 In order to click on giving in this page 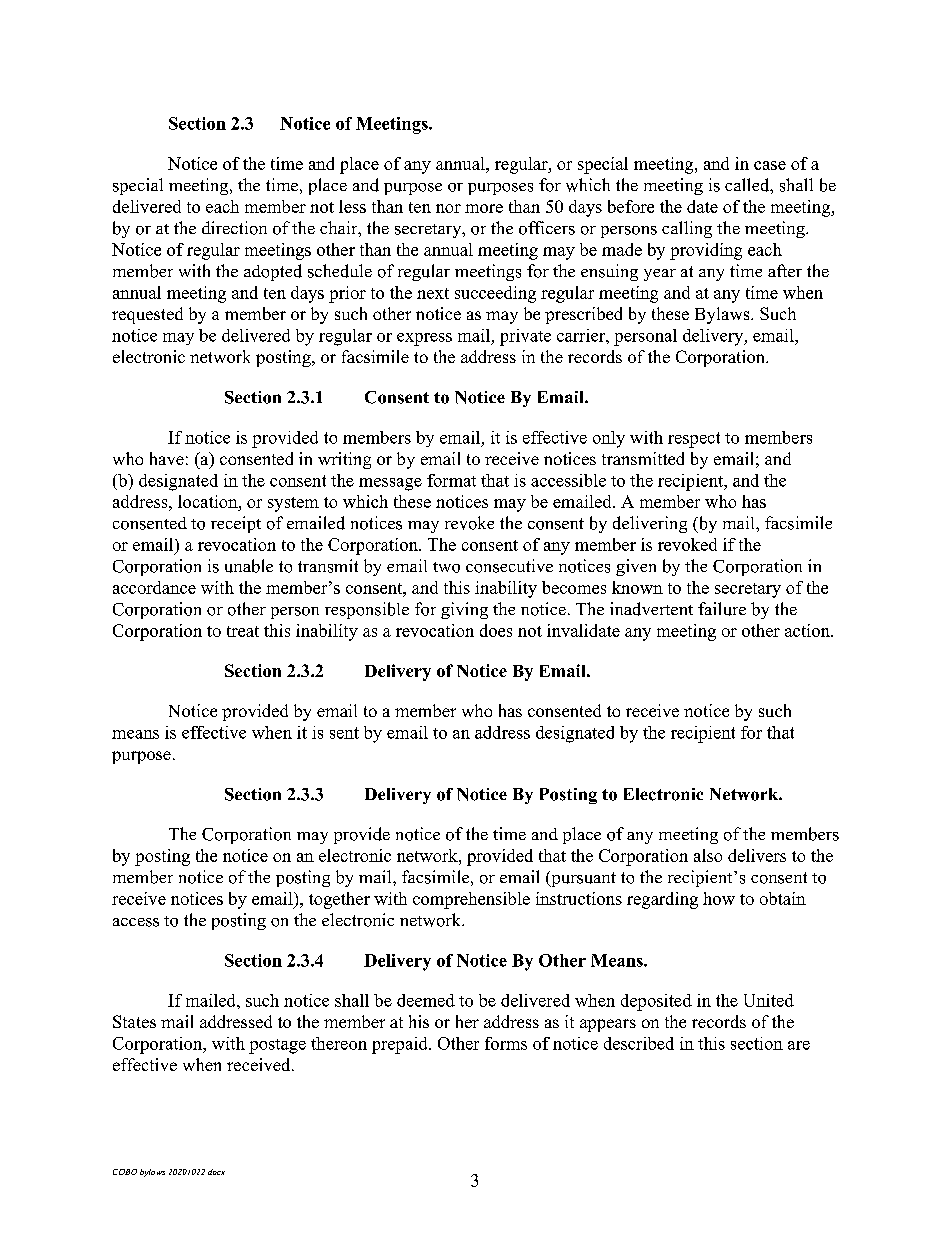, I will do `click(464, 610)`.
